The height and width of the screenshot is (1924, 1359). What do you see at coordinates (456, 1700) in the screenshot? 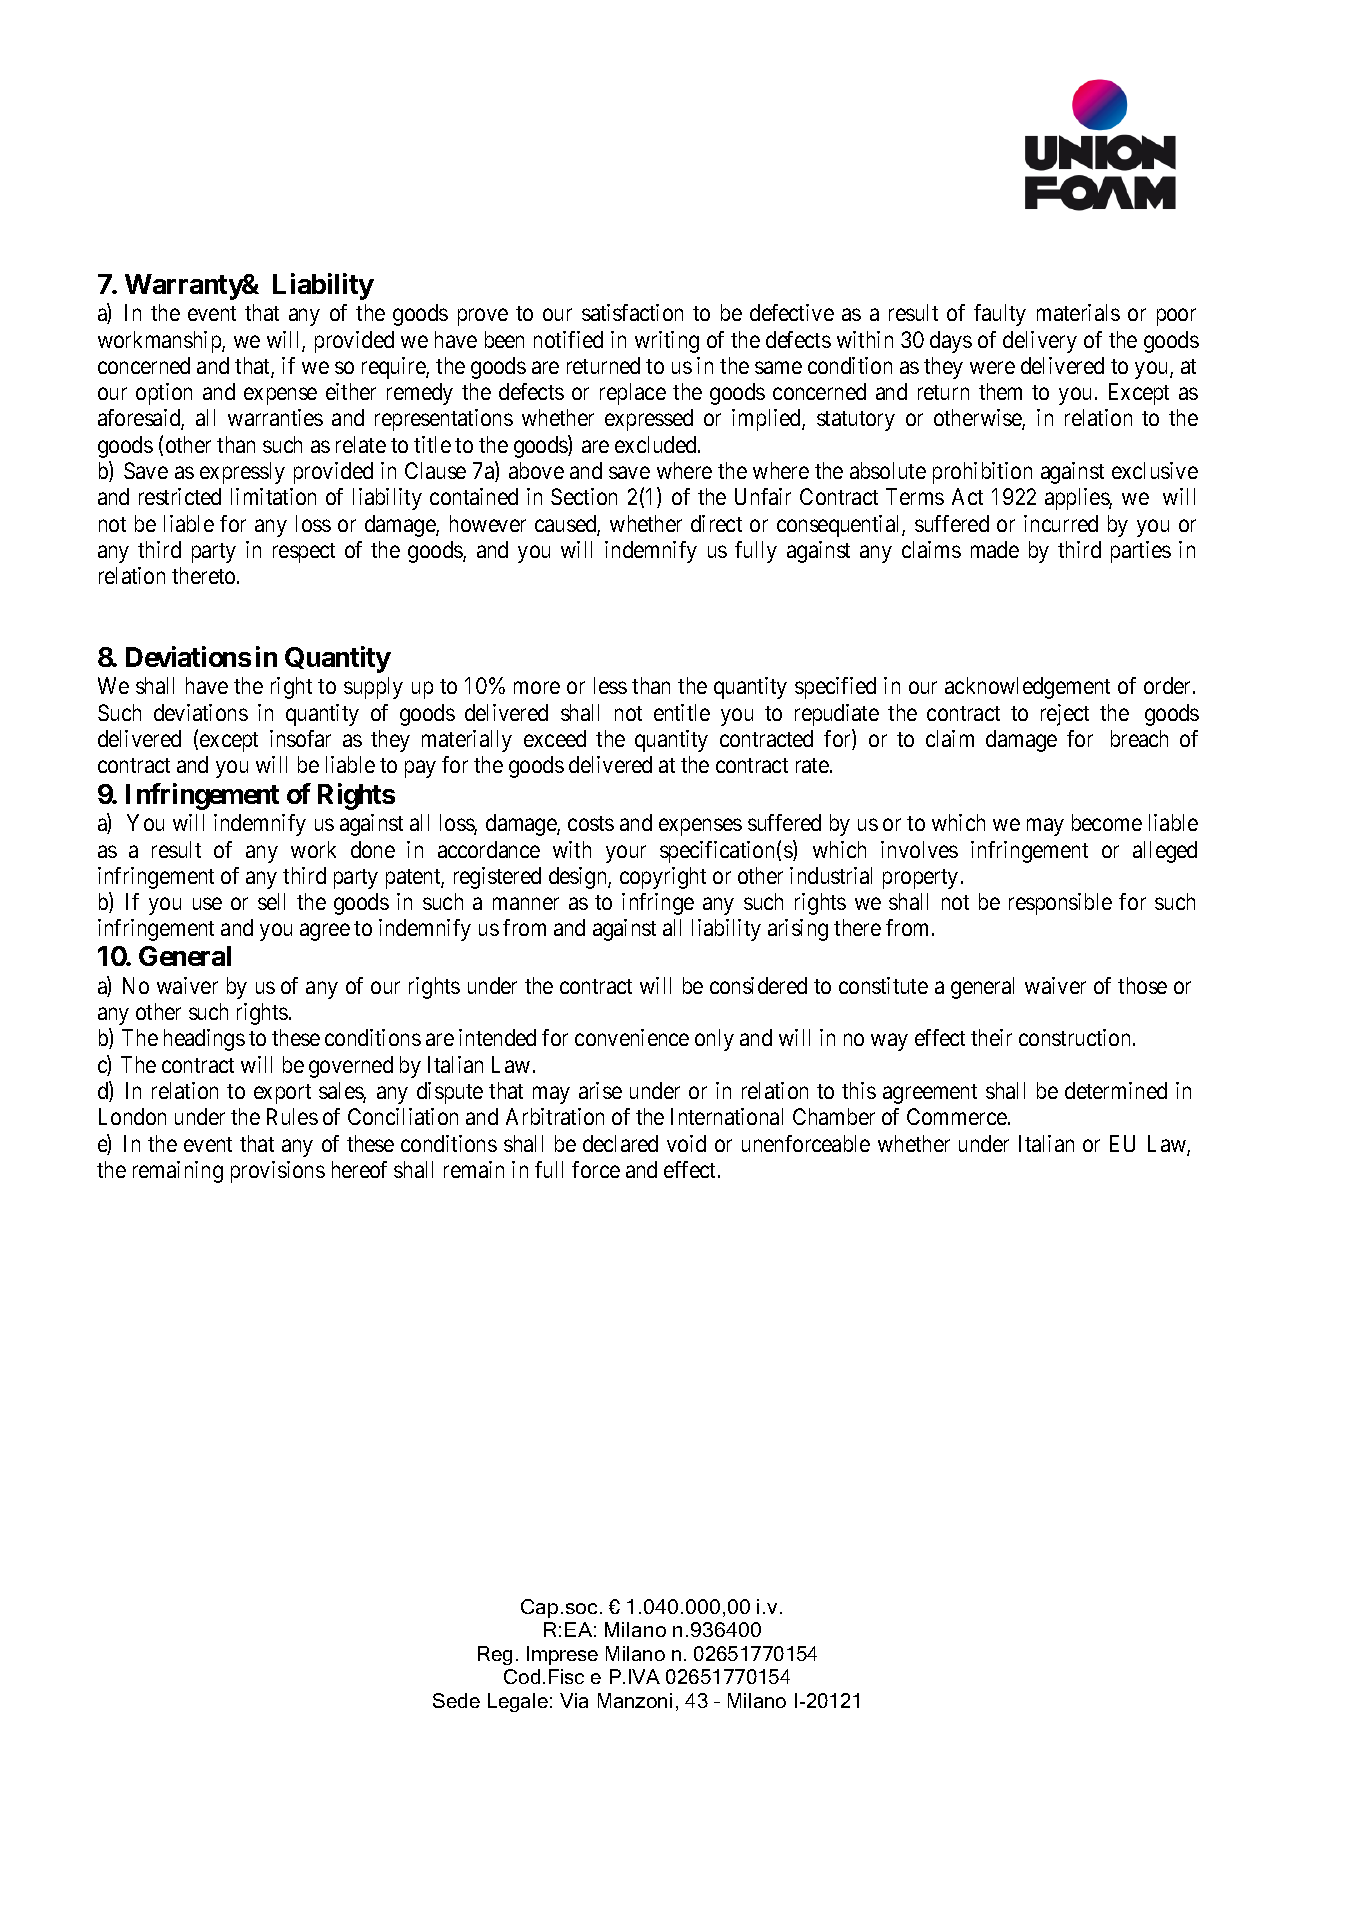
I see `Sede` at bounding box center [456, 1700].
